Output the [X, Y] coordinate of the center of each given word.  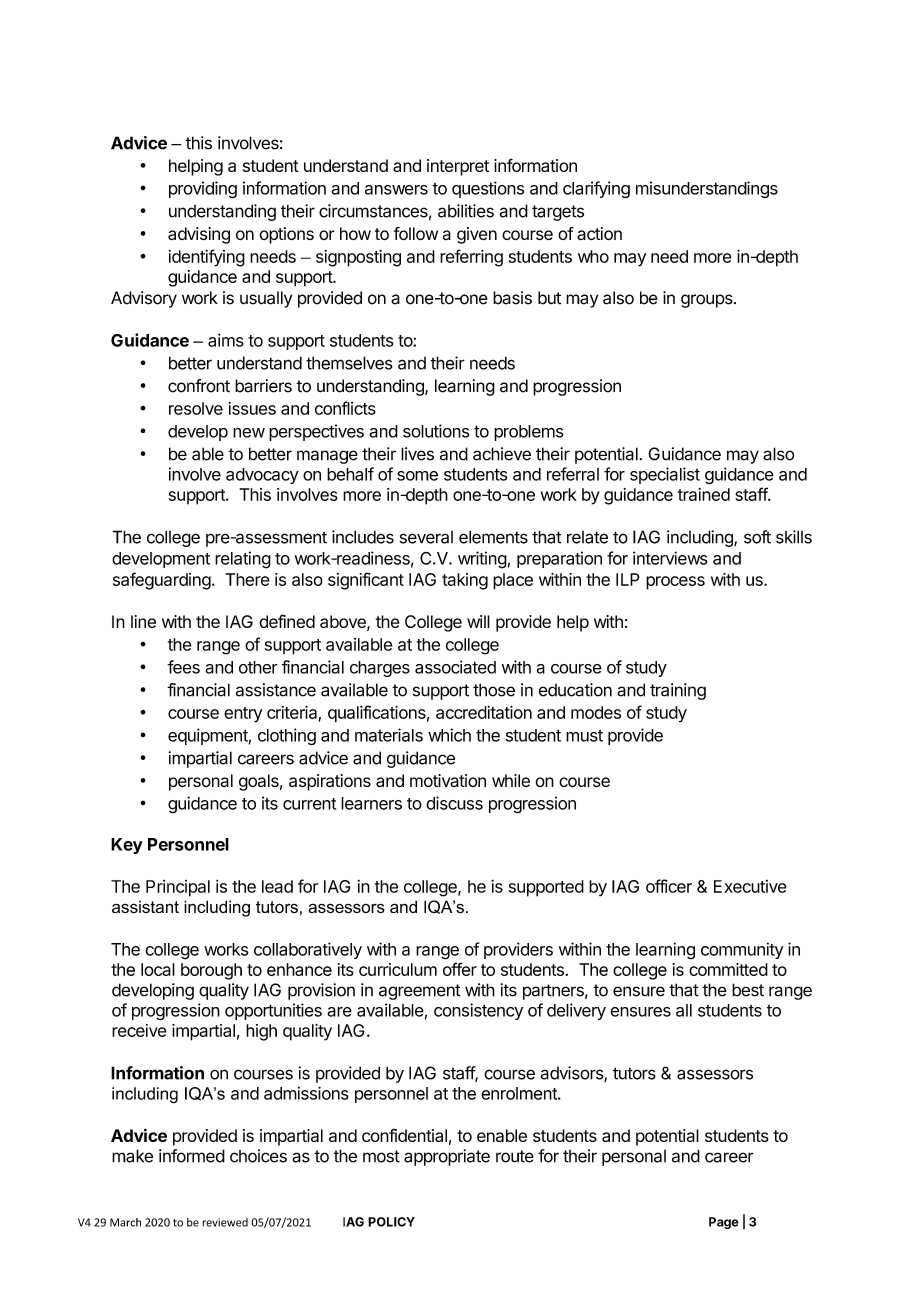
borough [211, 971]
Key [127, 846]
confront [199, 386]
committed [728, 969]
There [248, 579]
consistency [478, 1011]
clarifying [596, 189]
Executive [750, 886]
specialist [665, 475]
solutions [436, 431]
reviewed [225, 1222]
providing [203, 190]
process [675, 583]
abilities [466, 211]
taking [465, 581]
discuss [454, 803]
